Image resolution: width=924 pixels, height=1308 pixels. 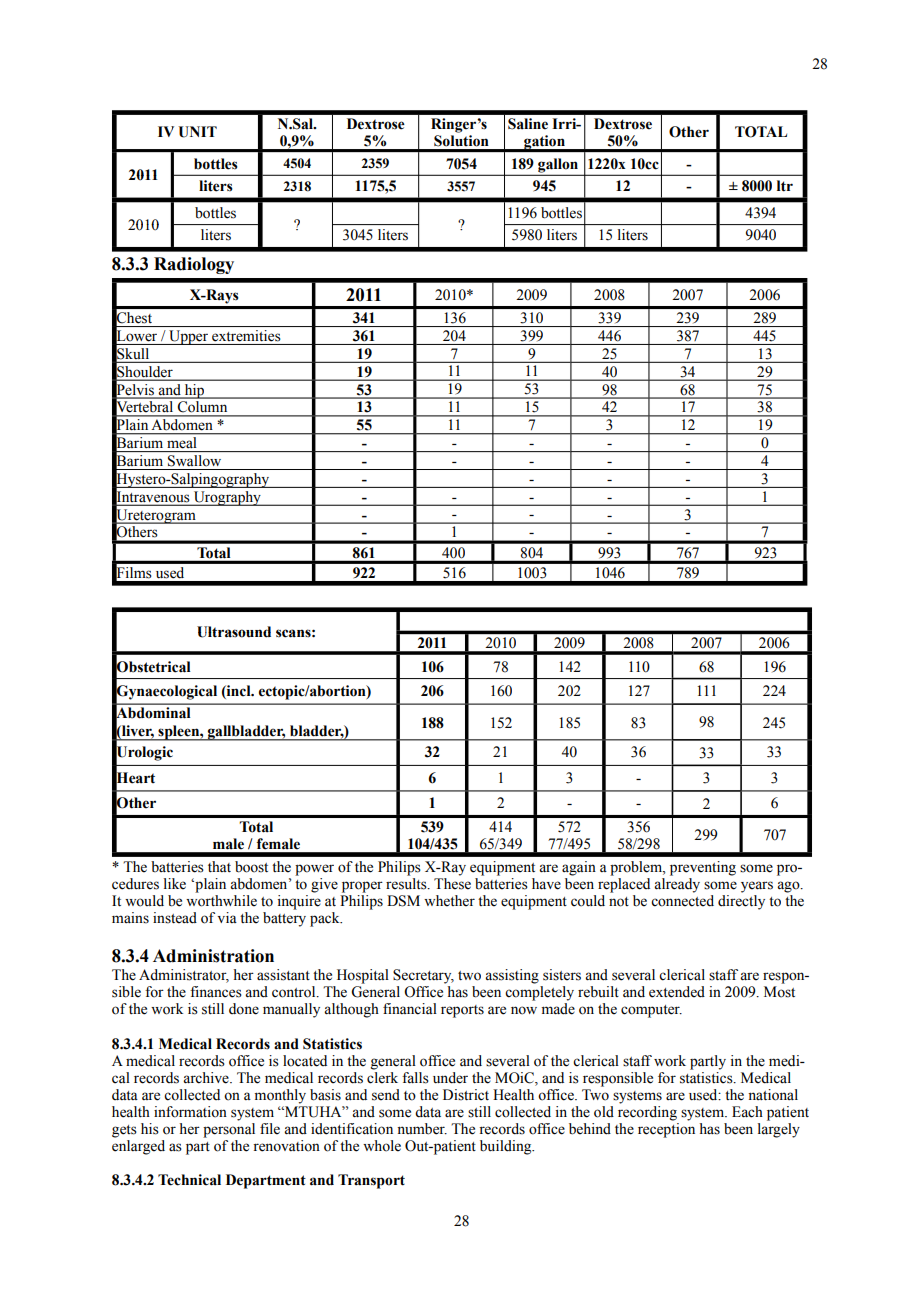 I want to click on gallon, so click(x=558, y=166).
